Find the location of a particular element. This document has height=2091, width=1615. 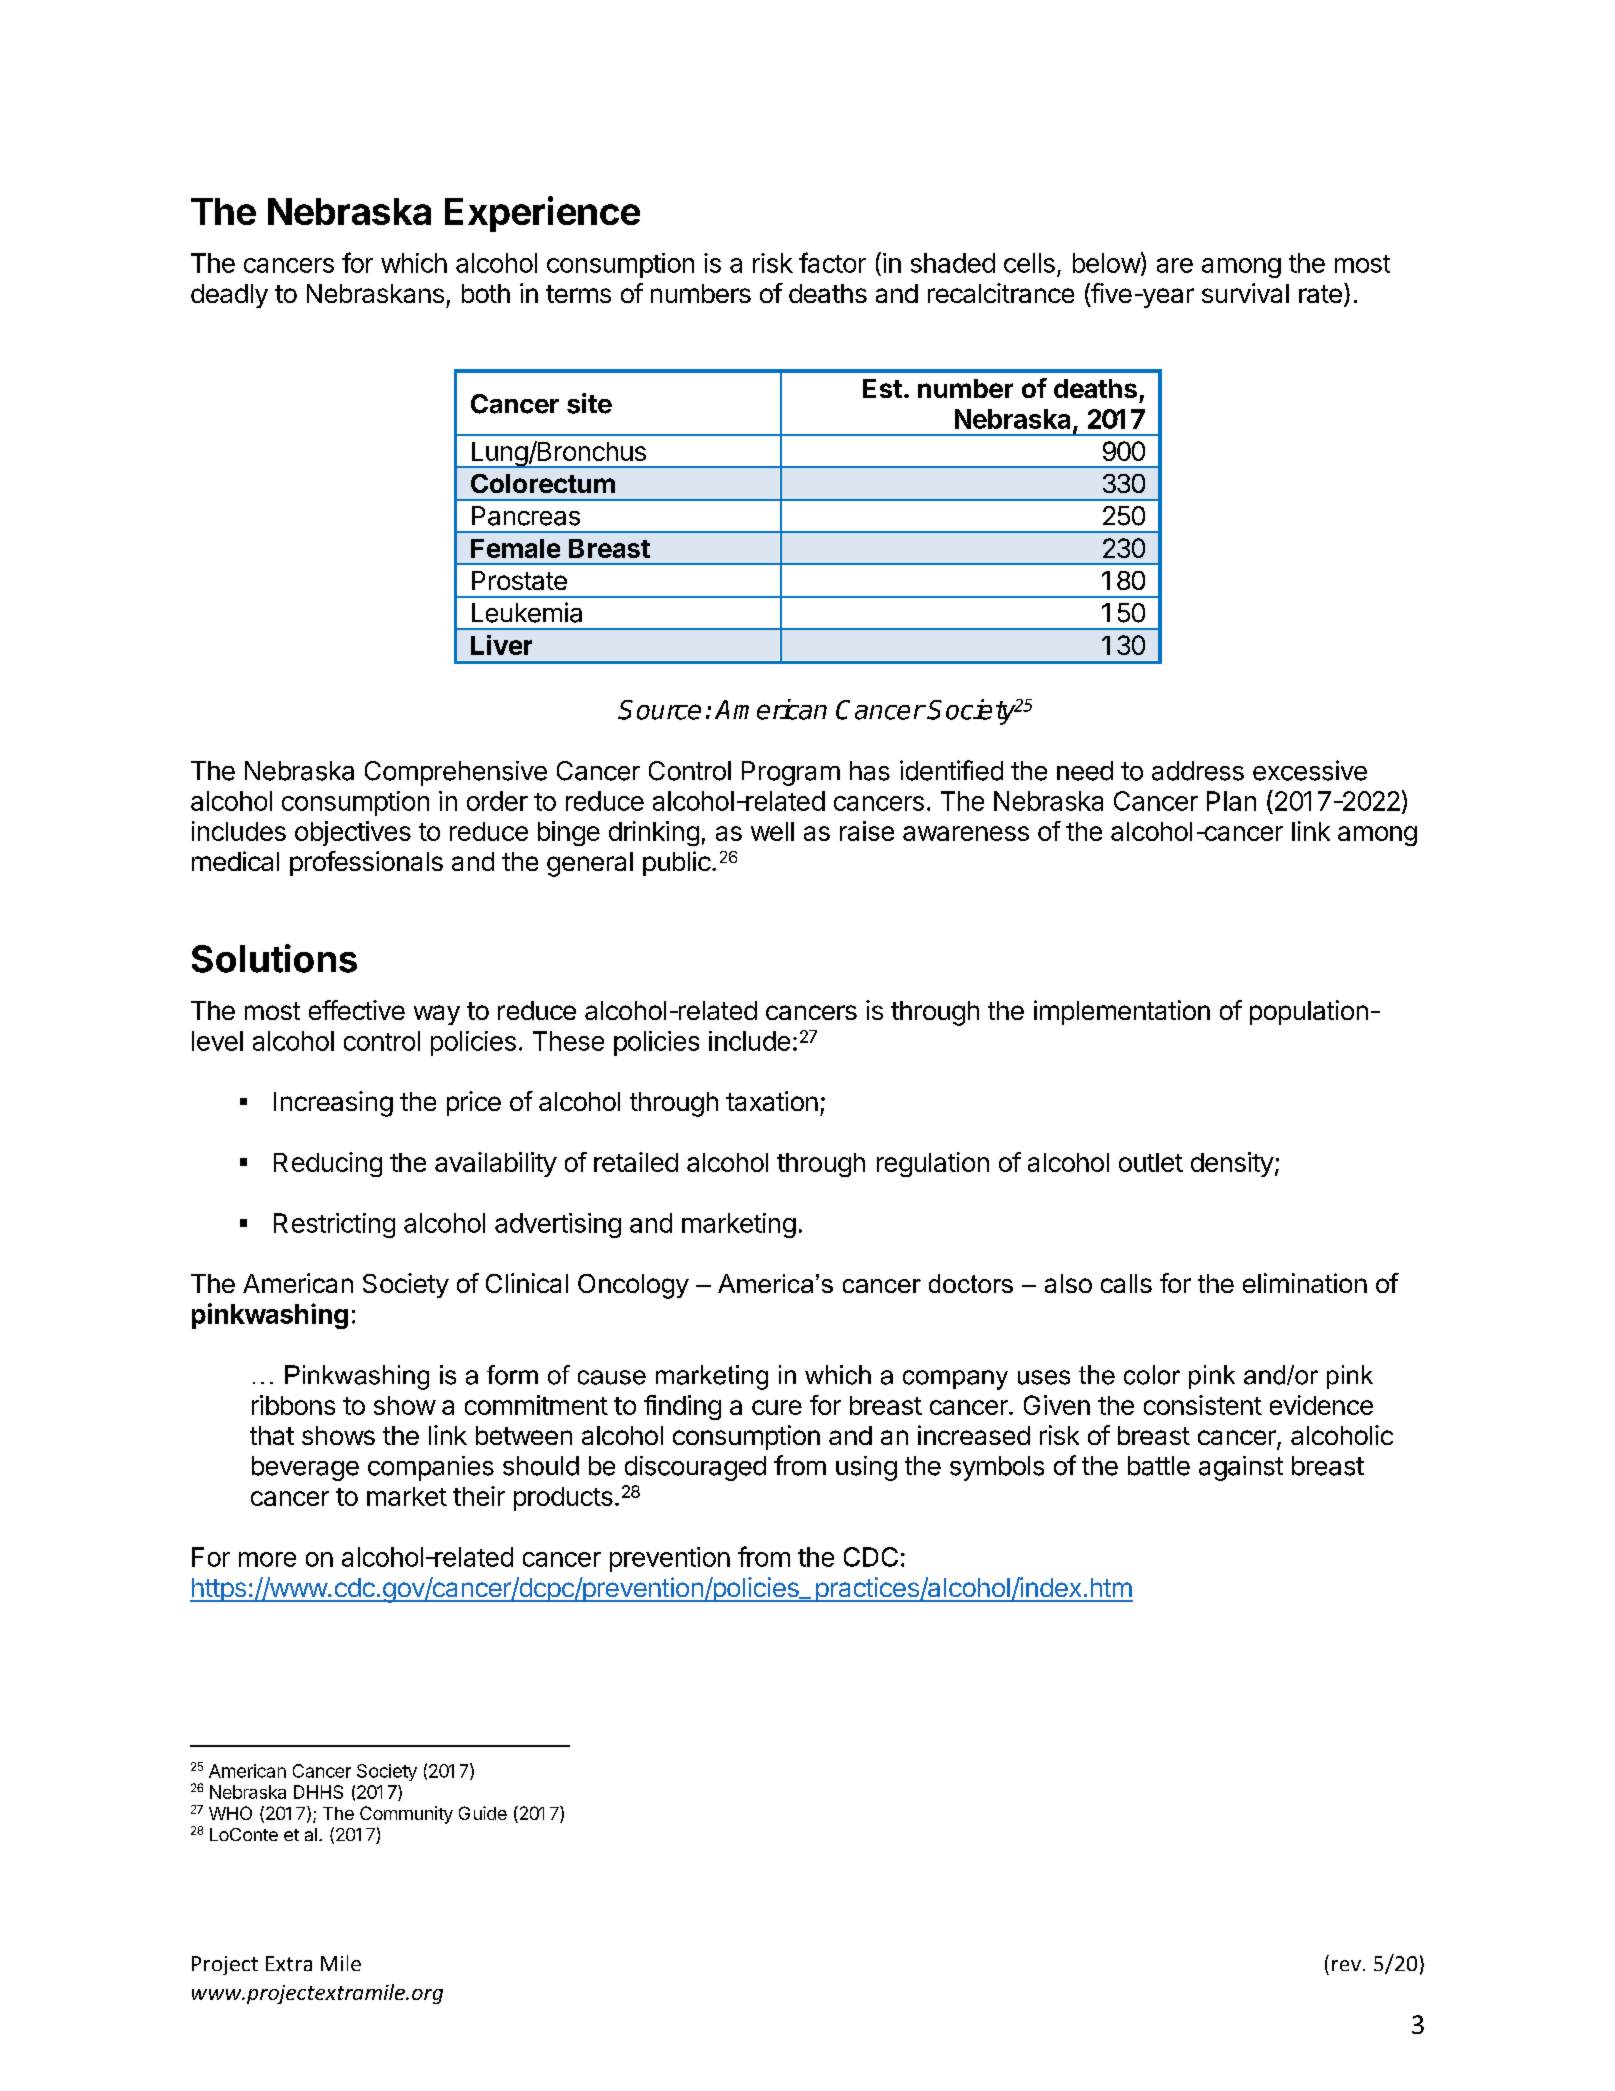

Guide is located at coordinates (483, 1813).
